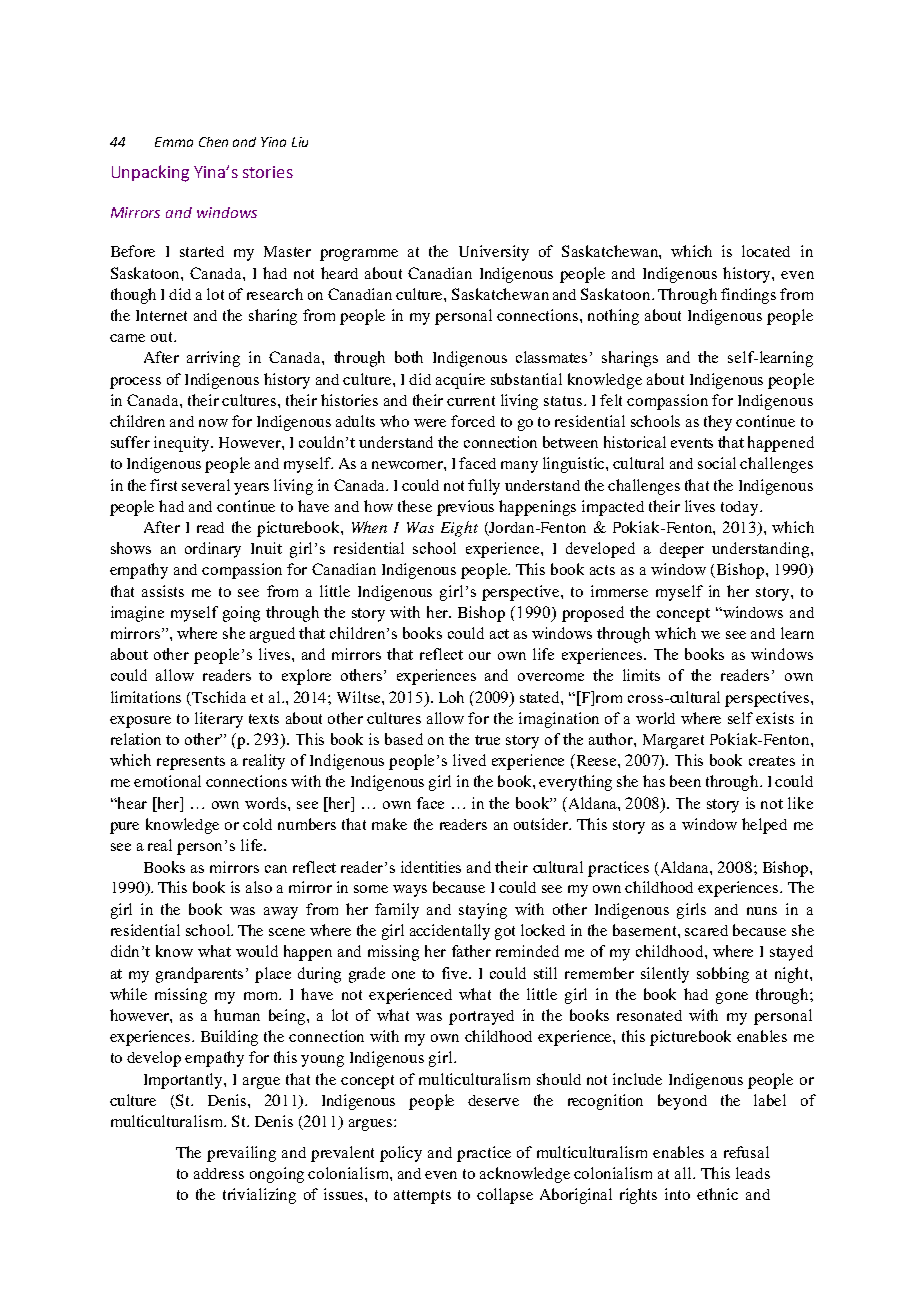 This screenshot has width=924, height=1308. What do you see at coordinates (723, 975) in the screenshot?
I see `sobbing` at bounding box center [723, 975].
